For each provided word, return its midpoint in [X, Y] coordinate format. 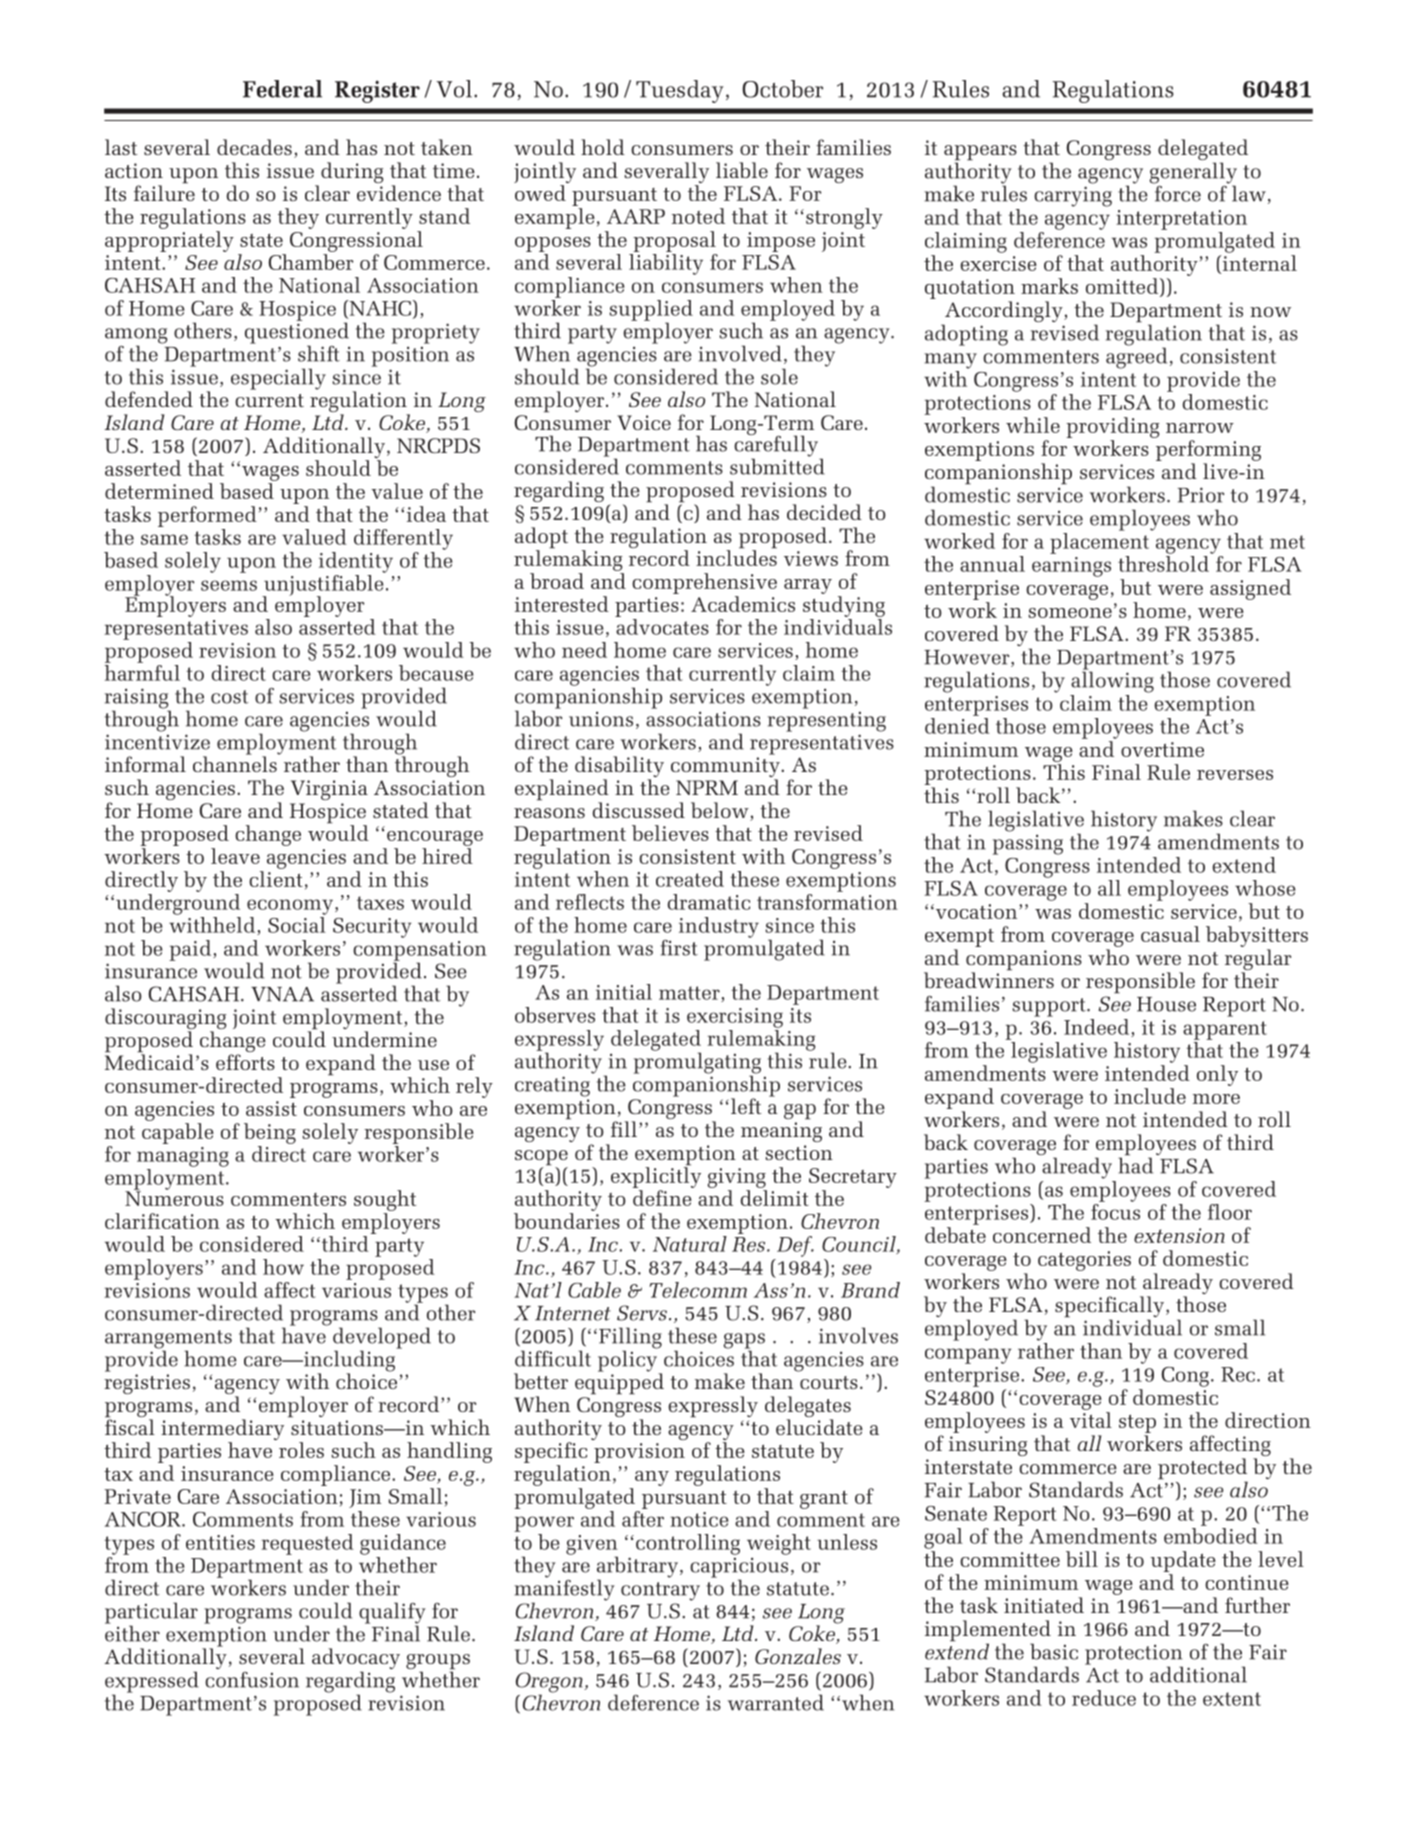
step [1137, 1425]
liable [742, 170]
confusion [252, 1680]
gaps [744, 1342]
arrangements [168, 1340]
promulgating [697, 1063]
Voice [644, 422]
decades [254, 147]
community [726, 768]
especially [278, 379]
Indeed [1098, 1028]
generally [1193, 174]
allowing [1112, 681]
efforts [245, 1062]
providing [1112, 427]
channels [236, 763]
